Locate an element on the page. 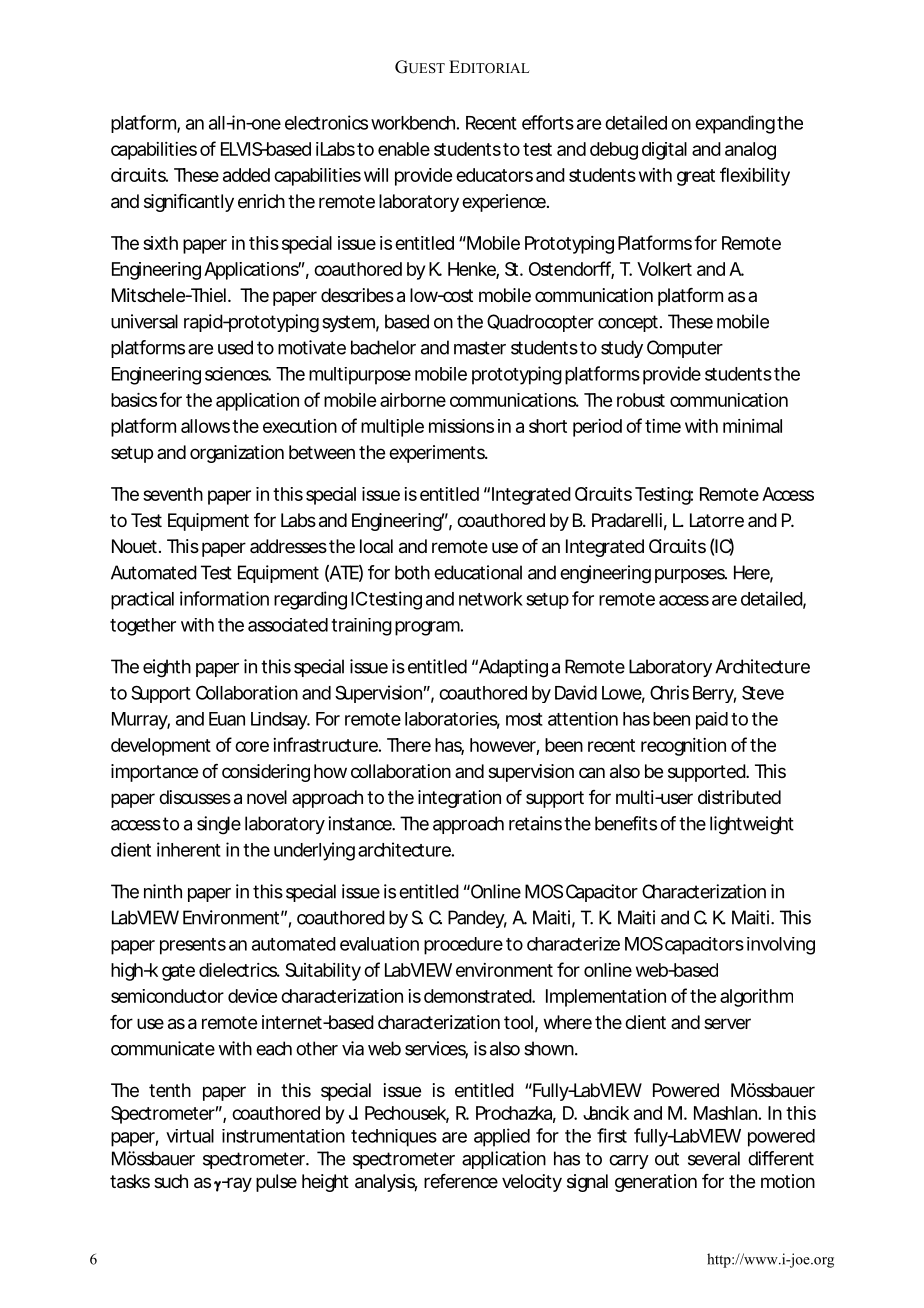 This image has height=1308, width=924. virtual is located at coordinates (190, 1136).
